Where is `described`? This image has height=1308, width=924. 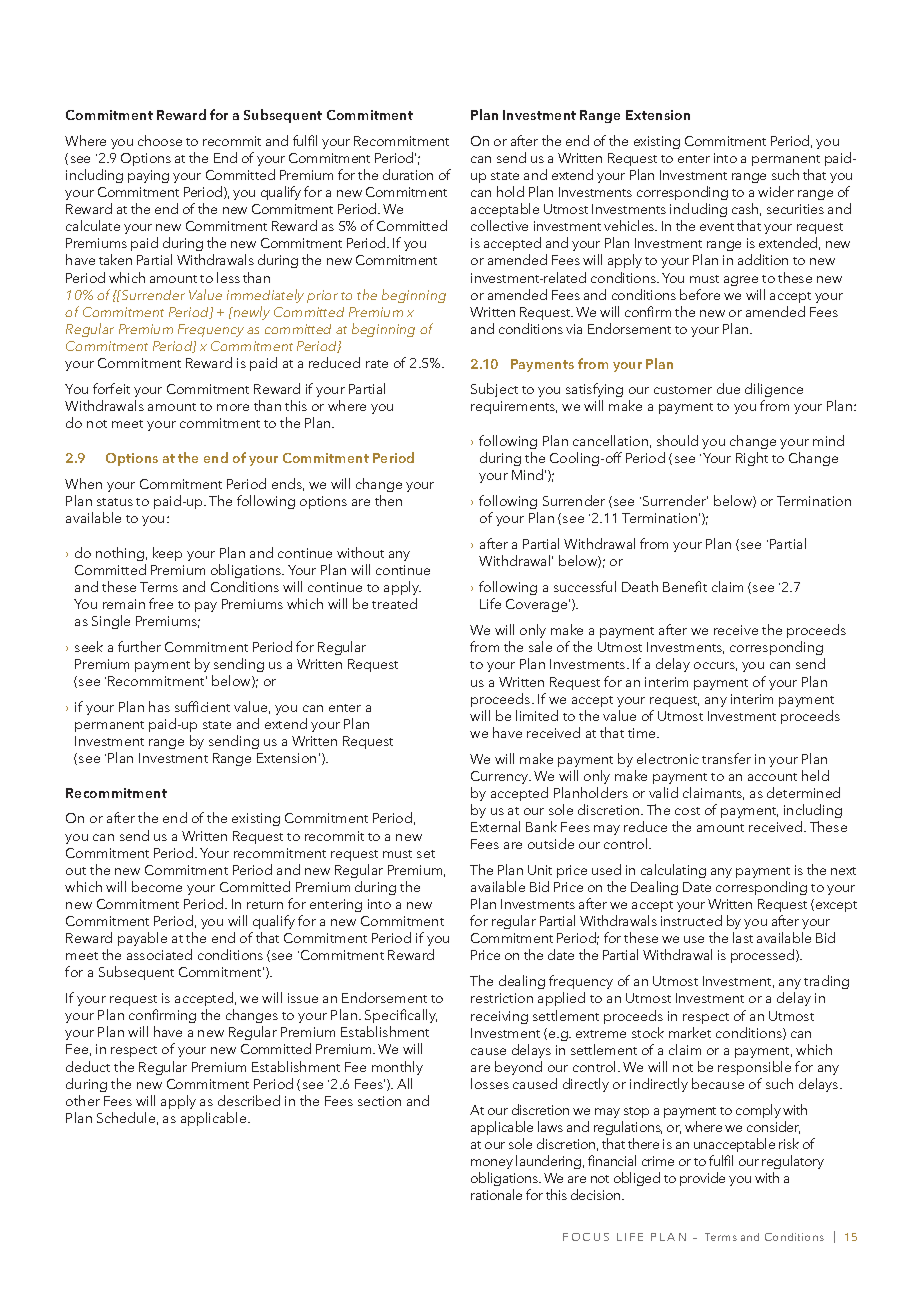 described is located at coordinates (249, 1100).
